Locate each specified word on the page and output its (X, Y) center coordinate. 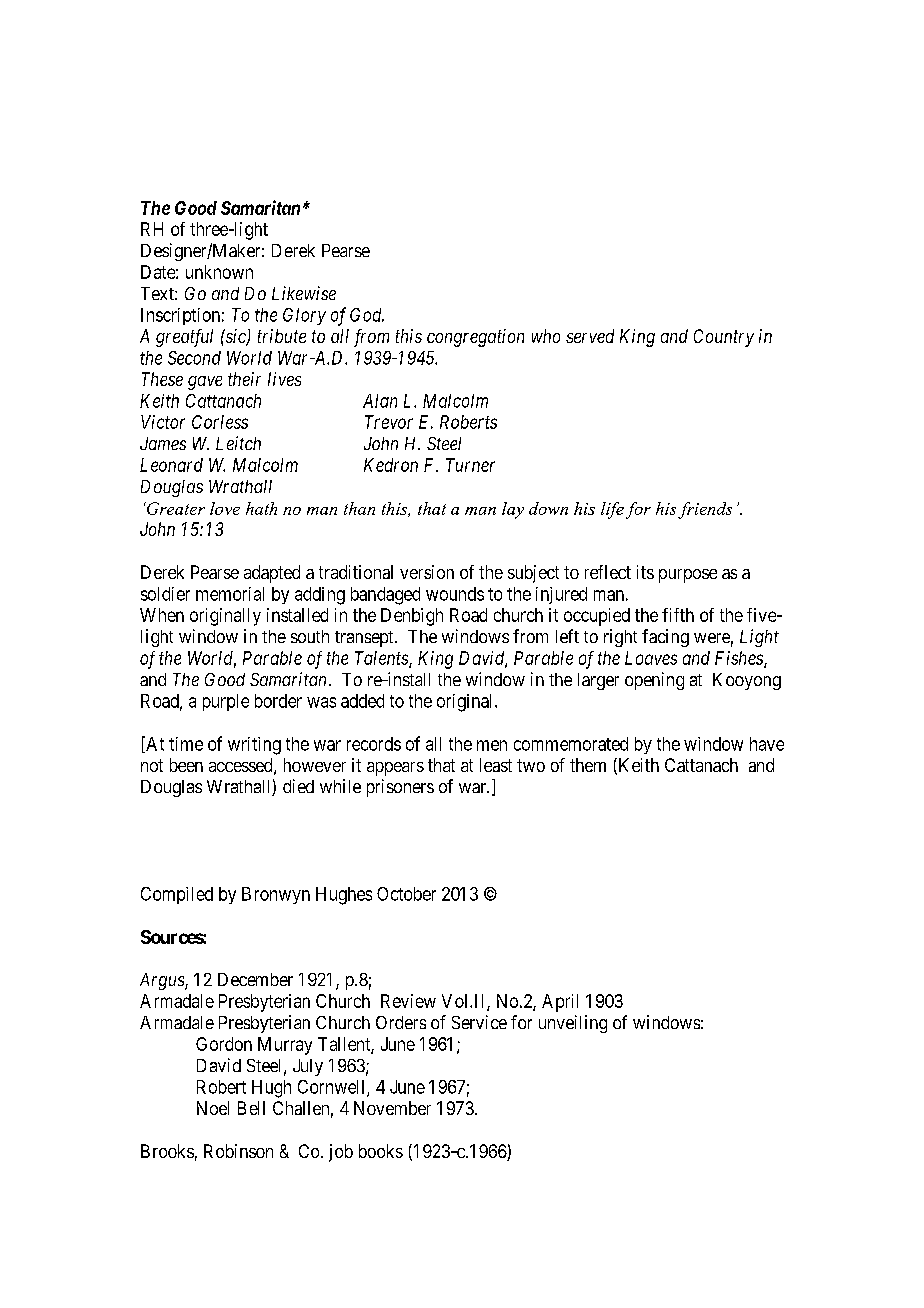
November (392, 1108)
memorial (230, 594)
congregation (475, 338)
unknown (219, 272)
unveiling (573, 1024)
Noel (213, 1108)
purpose (688, 576)
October (406, 894)
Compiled (177, 895)
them (588, 765)
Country (724, 338)
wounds (455, 594)
